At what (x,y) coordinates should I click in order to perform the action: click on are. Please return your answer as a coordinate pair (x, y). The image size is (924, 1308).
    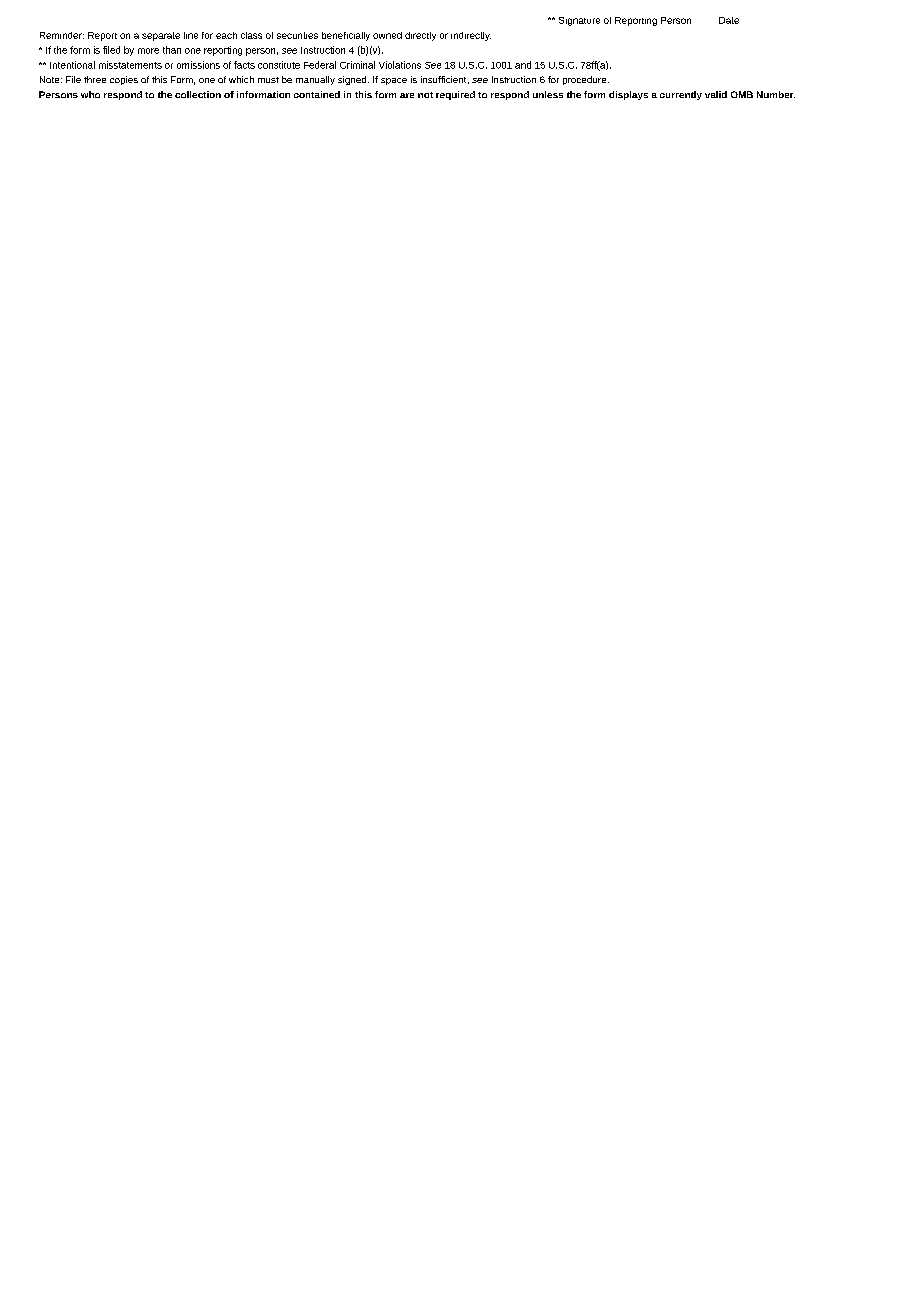
    Looking at the image, I should click on (407, 95).
